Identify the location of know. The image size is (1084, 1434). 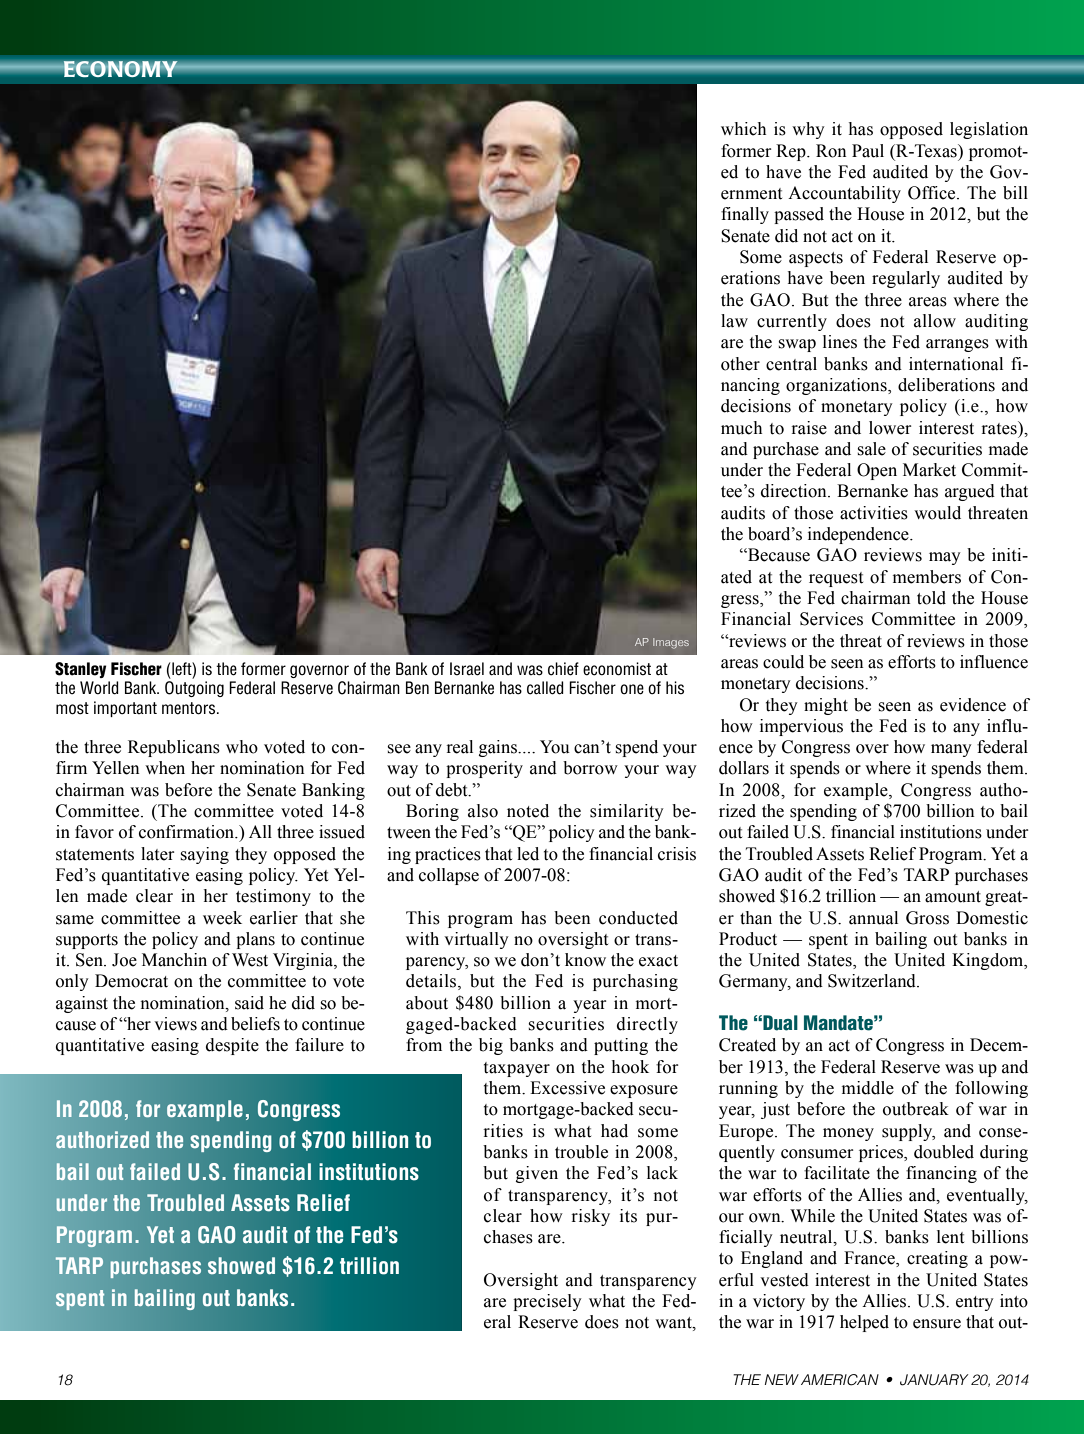
(585, 960).
